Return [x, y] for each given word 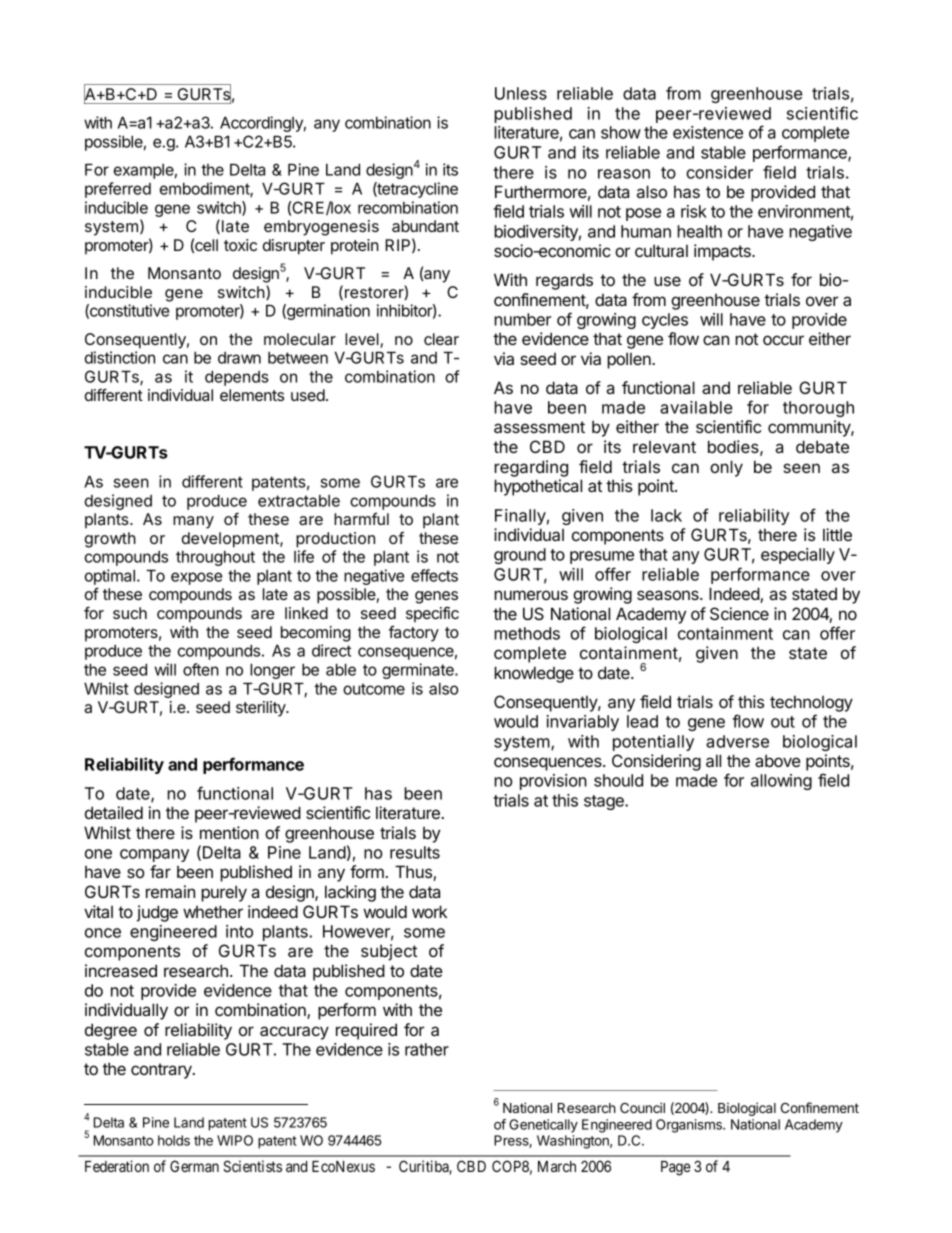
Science [739, 614]
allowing [781, 782]
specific [432, 615]
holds [174, 1140]
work [429, 911]
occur [783, 340]
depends [237, 378]
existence [708, 132]
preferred [118, 190]
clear [441, 339]
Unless [521, 93]
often [201, 669]
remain [170, 891]
